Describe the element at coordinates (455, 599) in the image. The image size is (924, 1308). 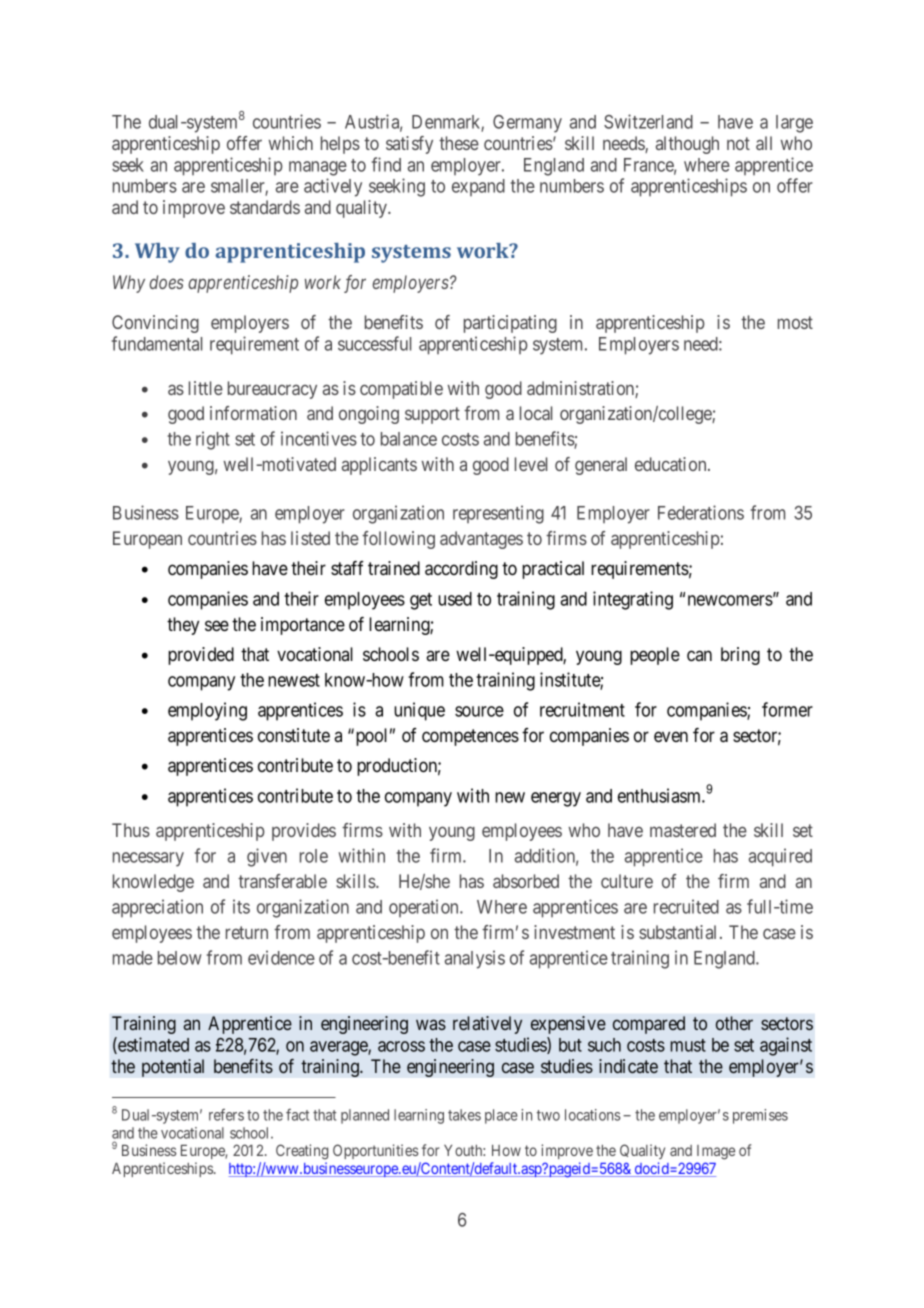
I see `used` at that location.
